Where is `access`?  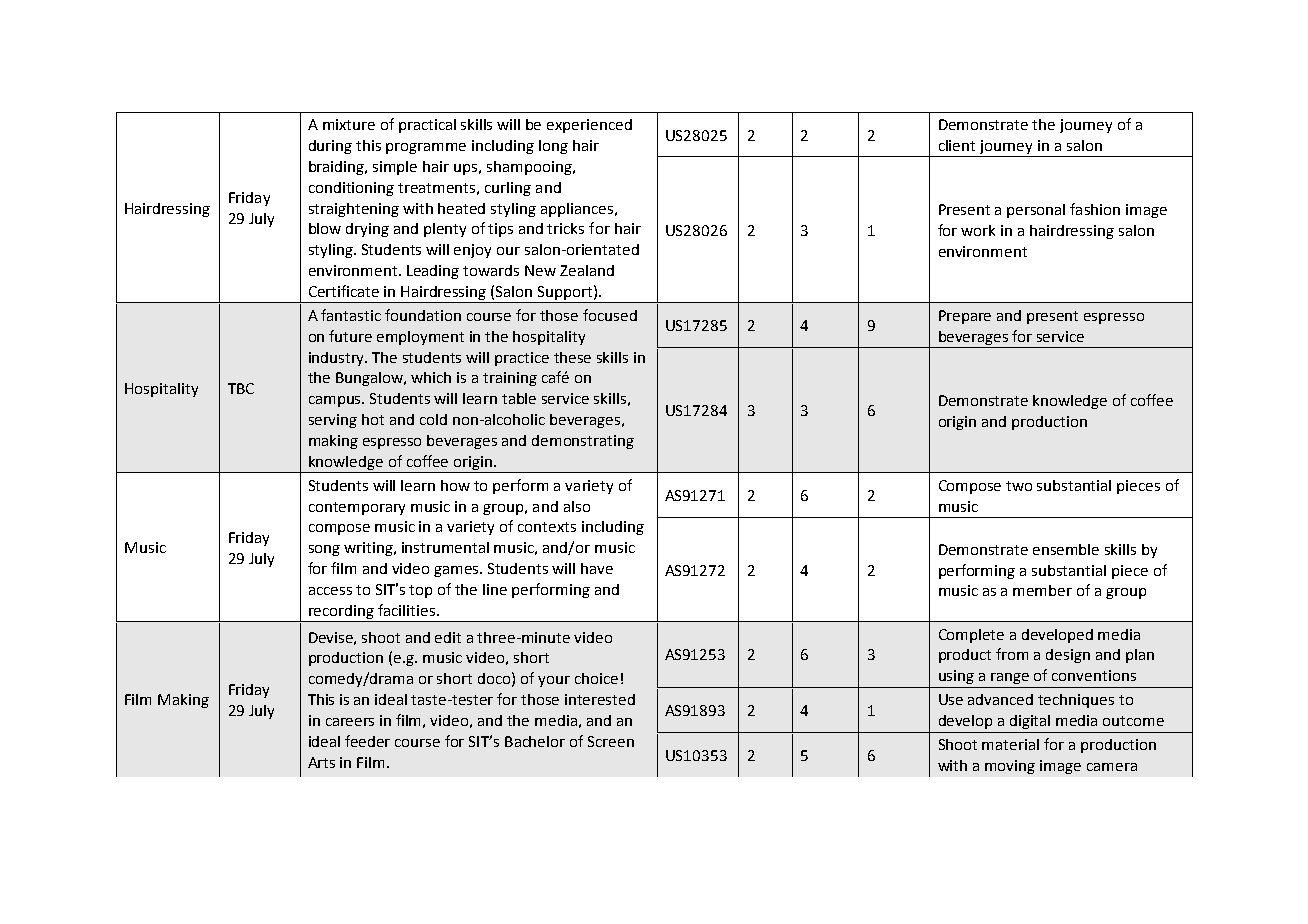
access is located at coordinates (330, 591).
